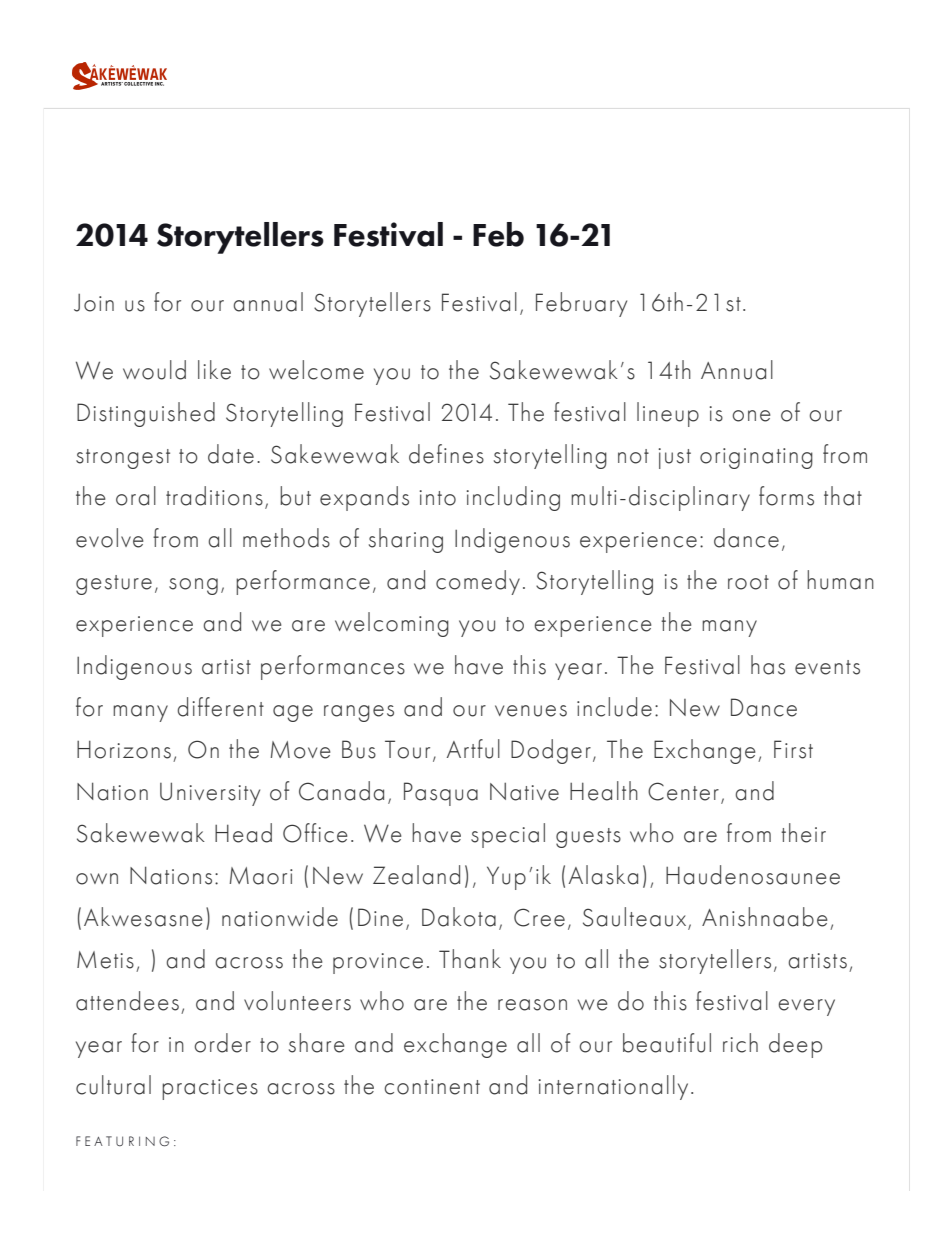 The height and width of the page is (1233, 952). Describe the element at coordinates (803, 833) in the page. I see `their` at that location.
